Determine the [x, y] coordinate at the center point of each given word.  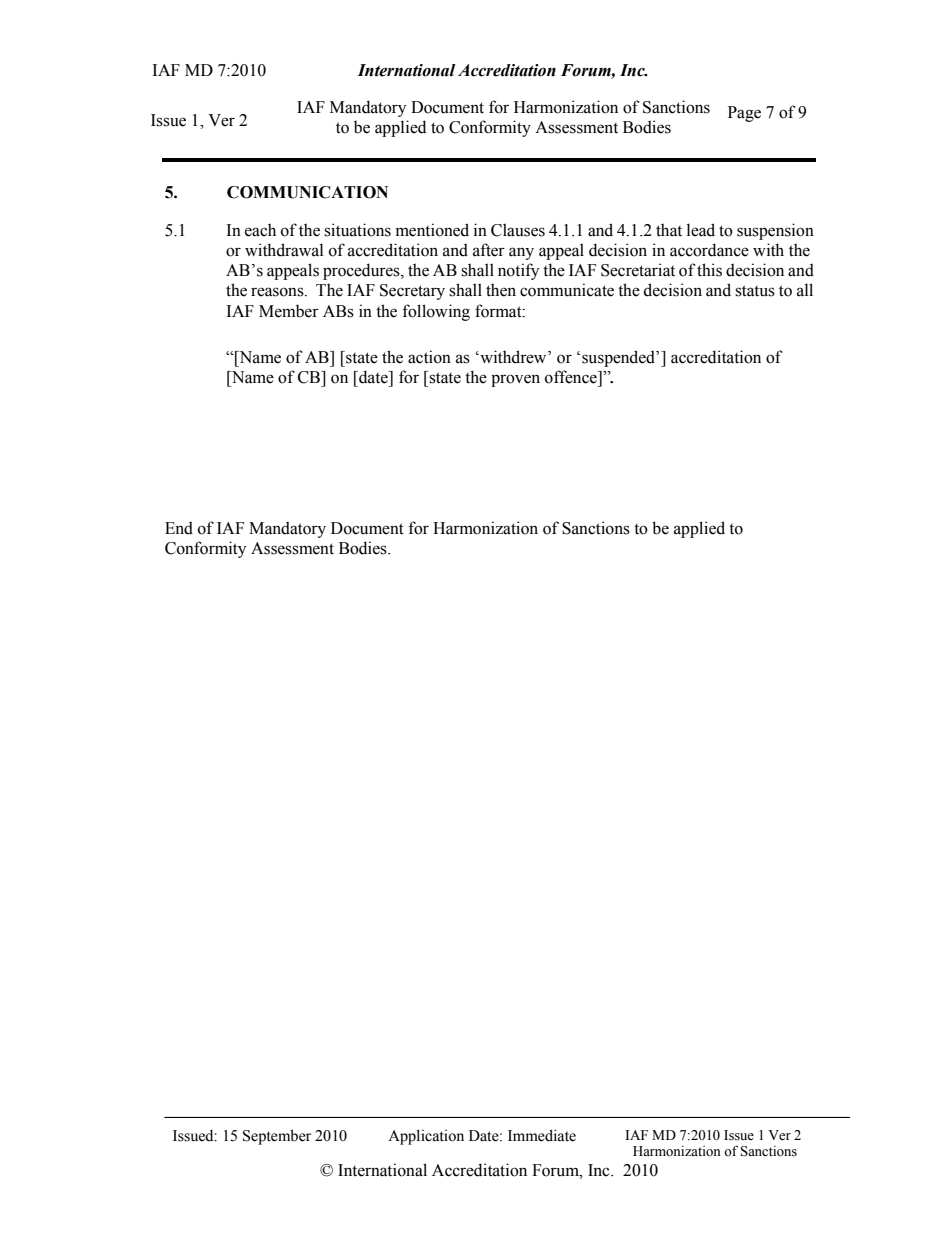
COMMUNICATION [307, 192]
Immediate [542, 1135]
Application [426, 1137]
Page [744, 114]
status [755, 291]
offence [572, 377]
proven [515, 380]
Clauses [518, 230]
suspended [619, 358]
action [429, 357]
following [436, 312]
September [277, 1137]
